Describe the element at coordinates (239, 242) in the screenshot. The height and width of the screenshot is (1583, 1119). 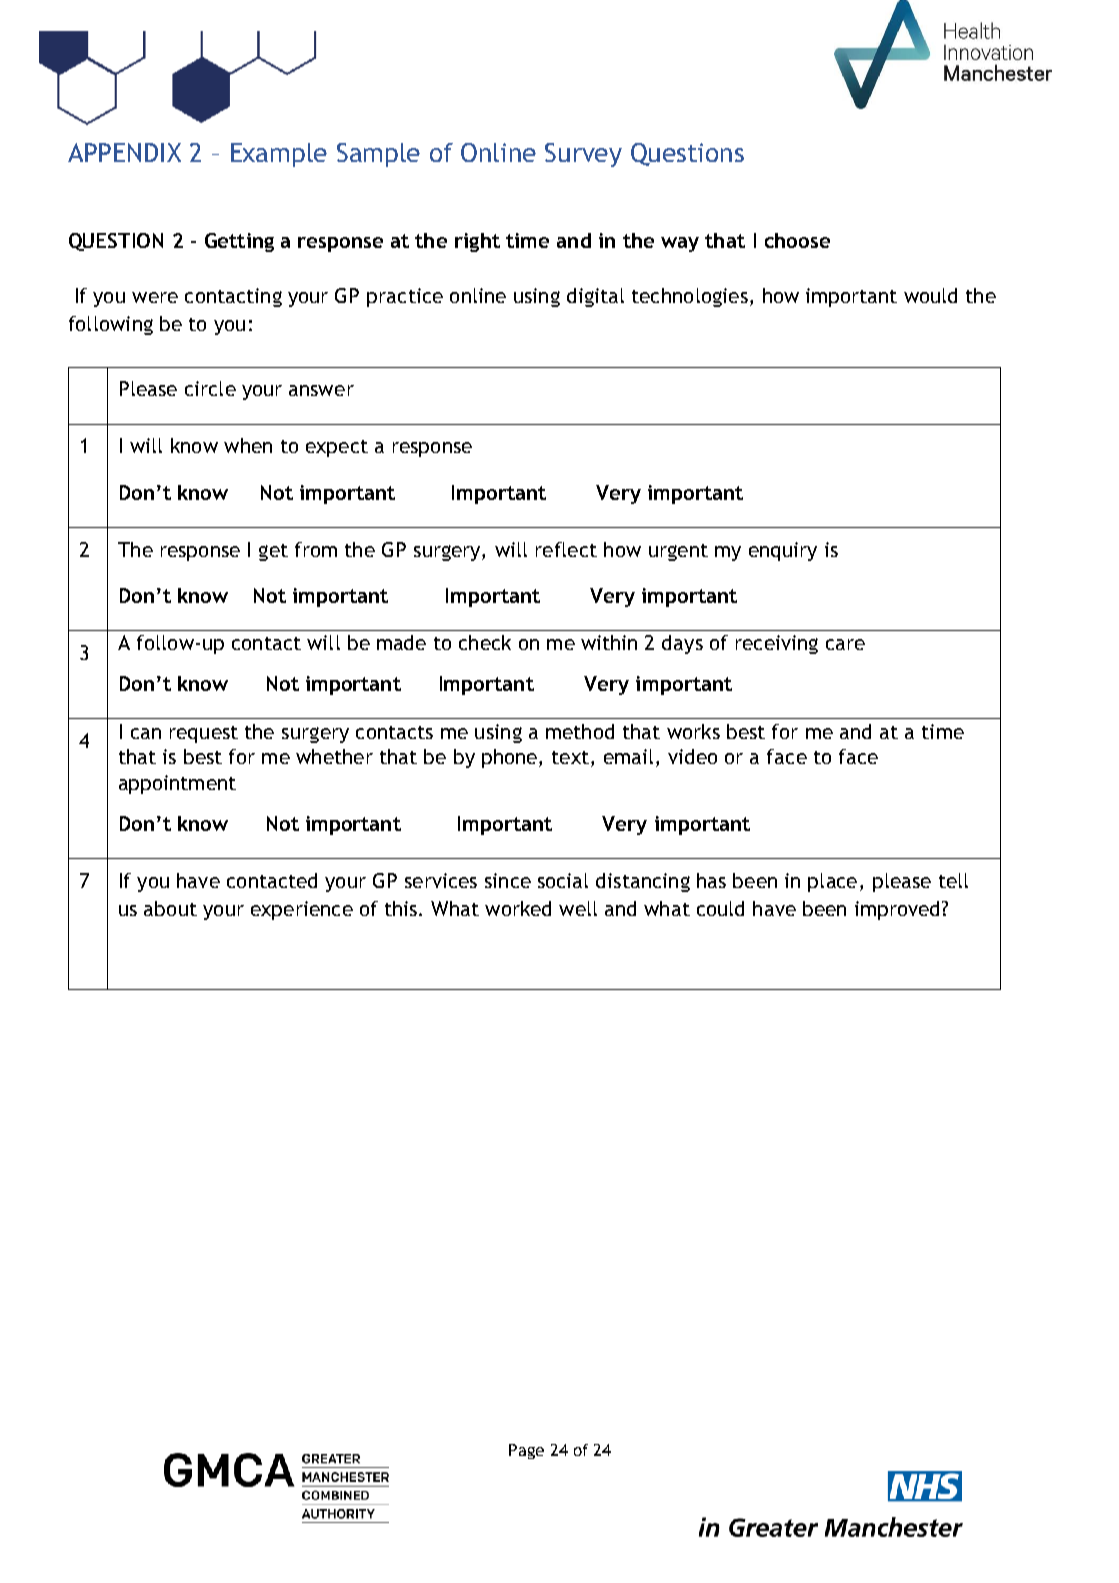
I see `Getting` at that location.
